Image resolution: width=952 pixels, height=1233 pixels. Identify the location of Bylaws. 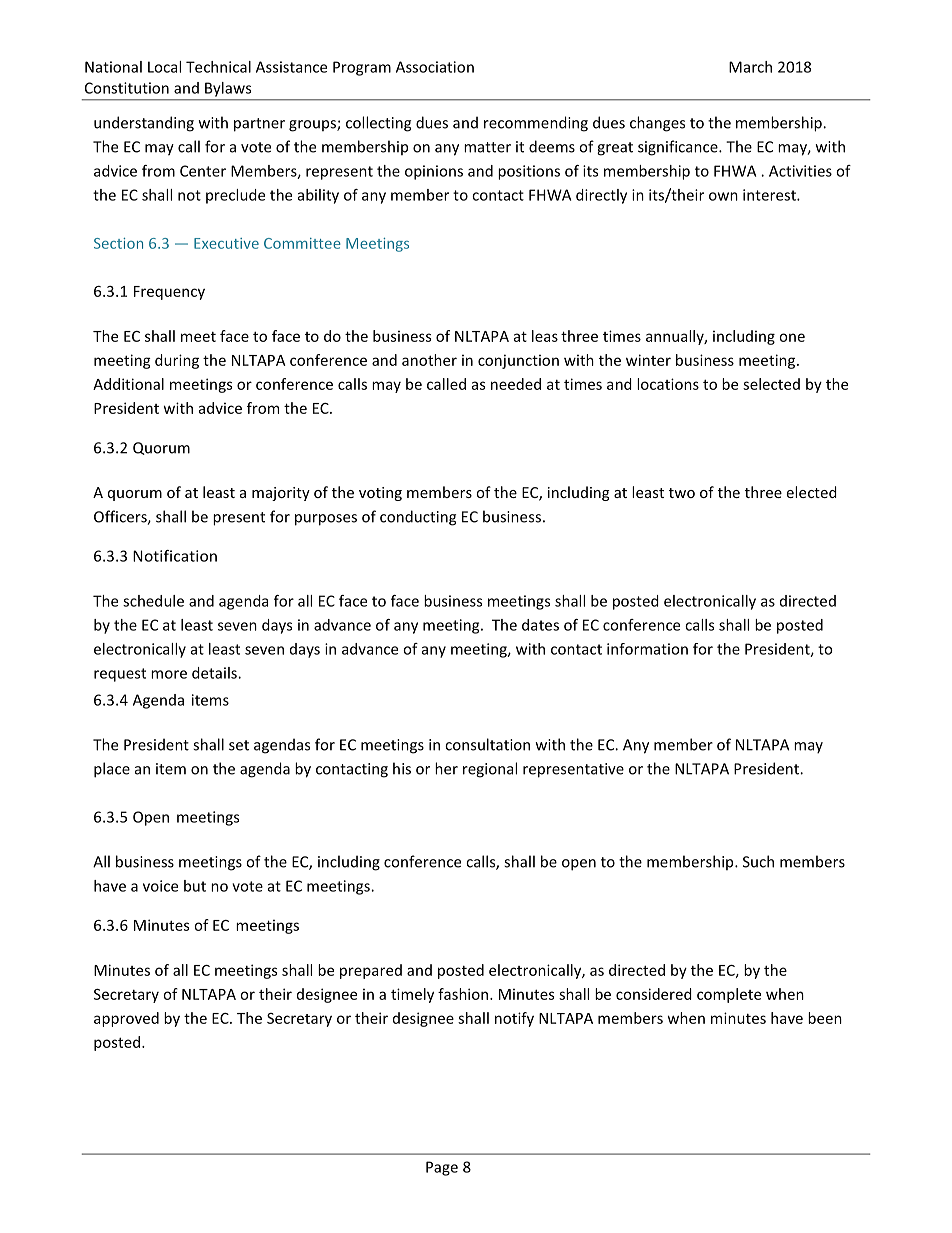
(228, 89).
